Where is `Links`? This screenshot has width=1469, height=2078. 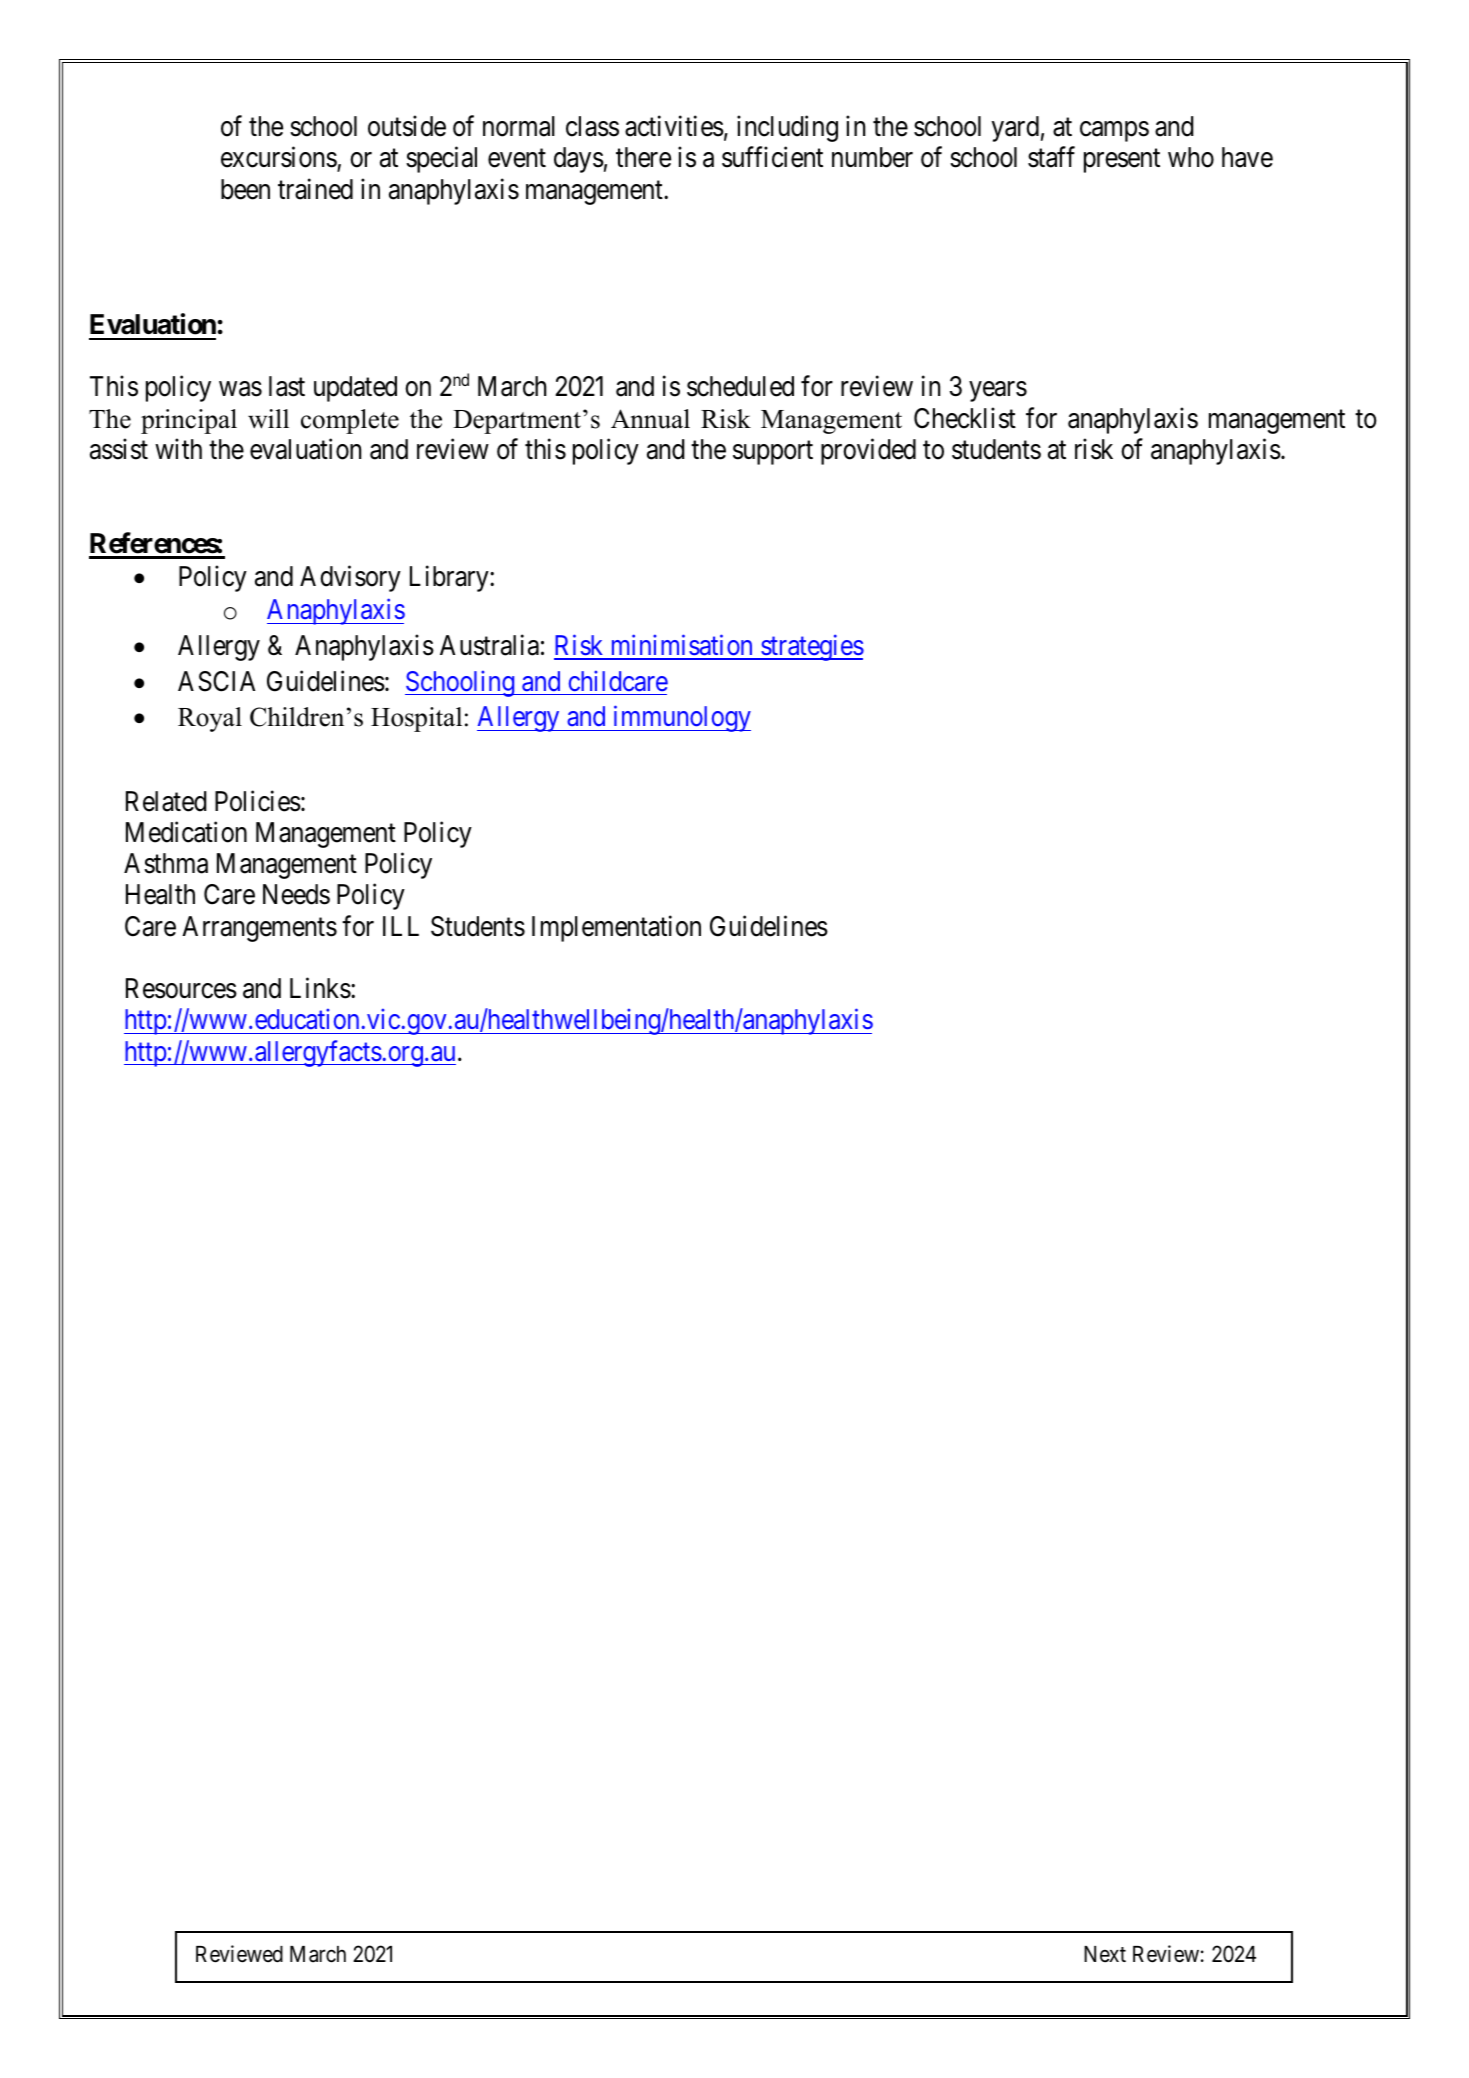 Links is located at coordinates (320, 988).
